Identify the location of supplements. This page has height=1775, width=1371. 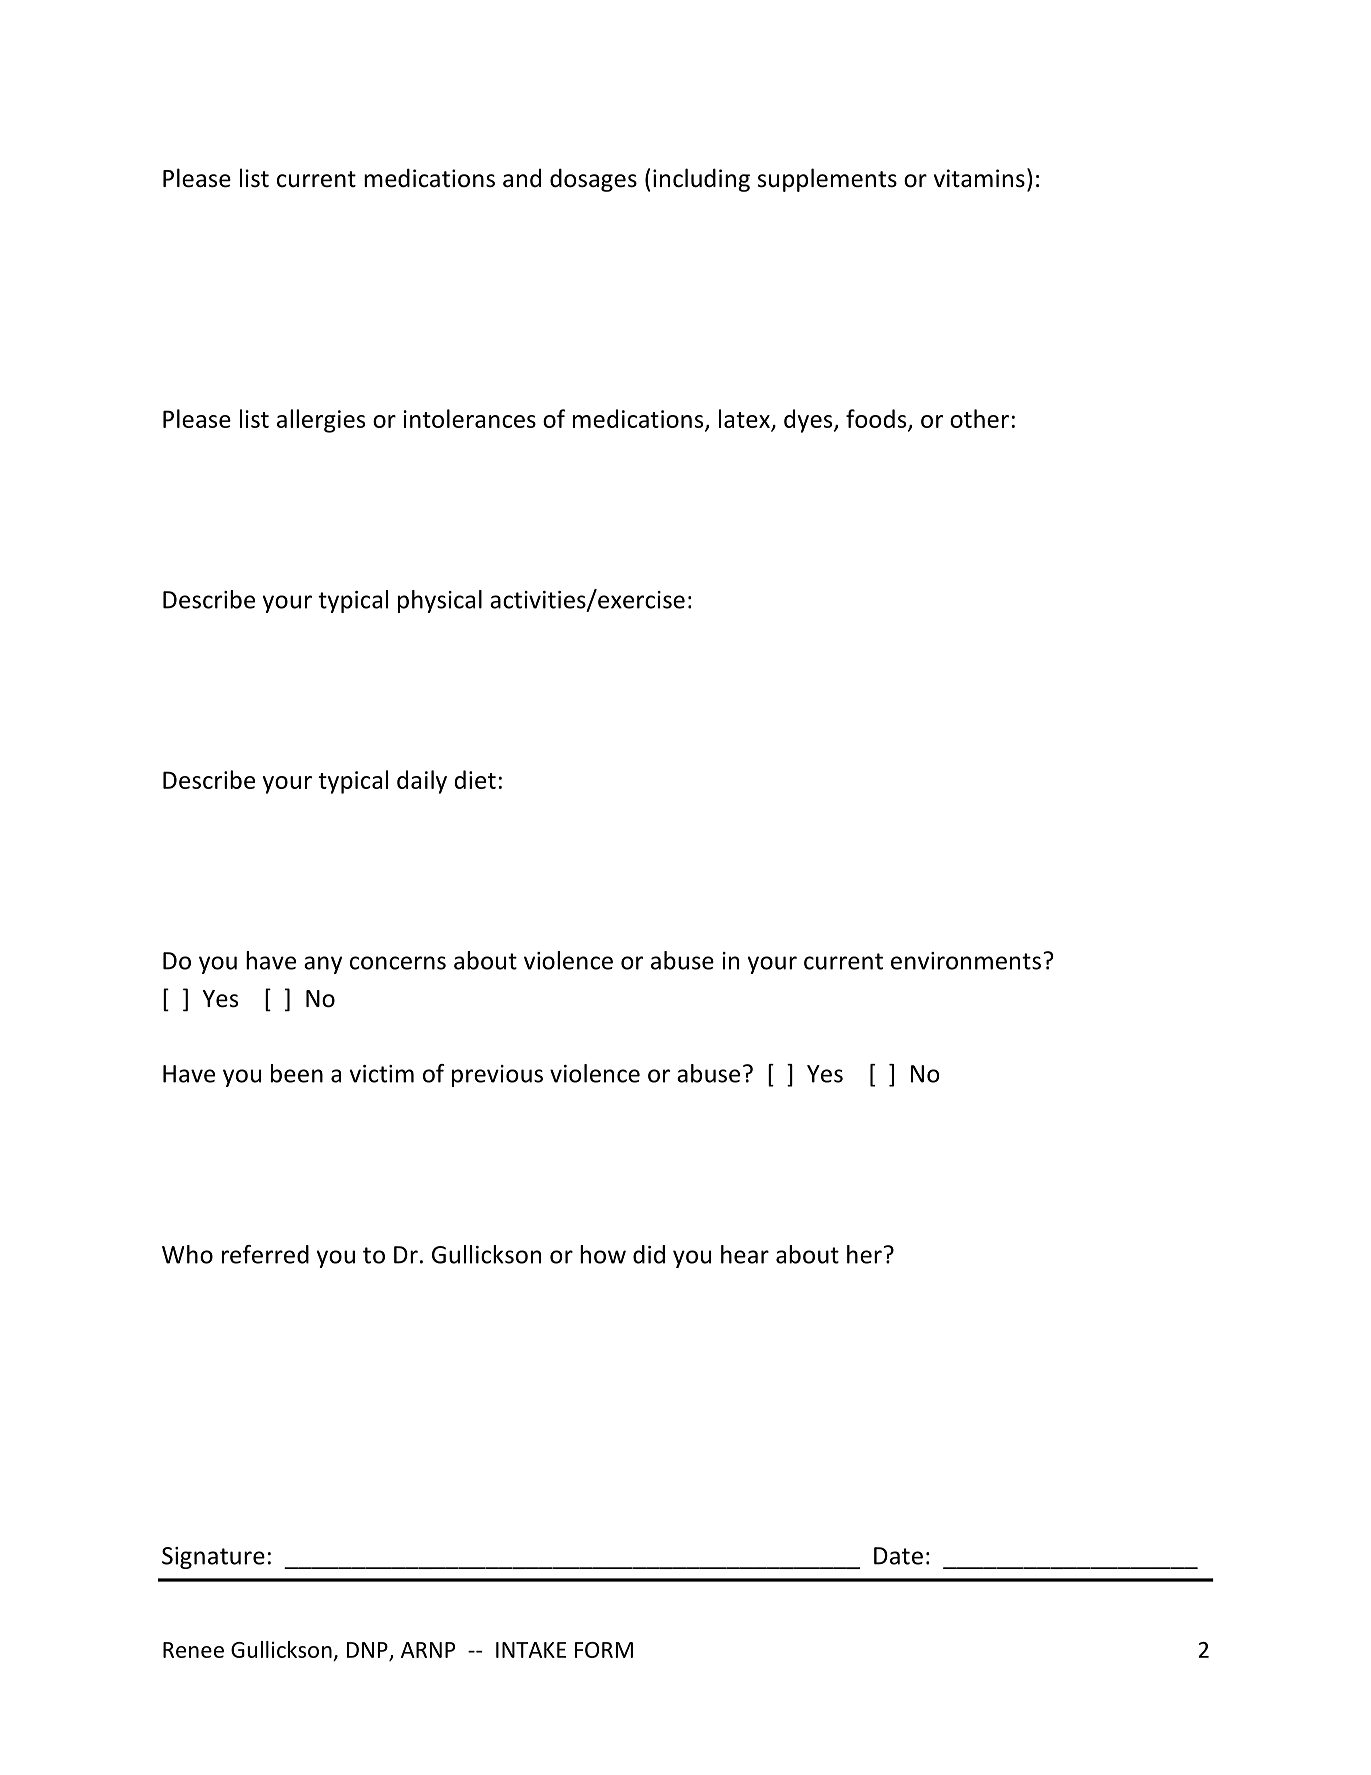
(827, 180).
